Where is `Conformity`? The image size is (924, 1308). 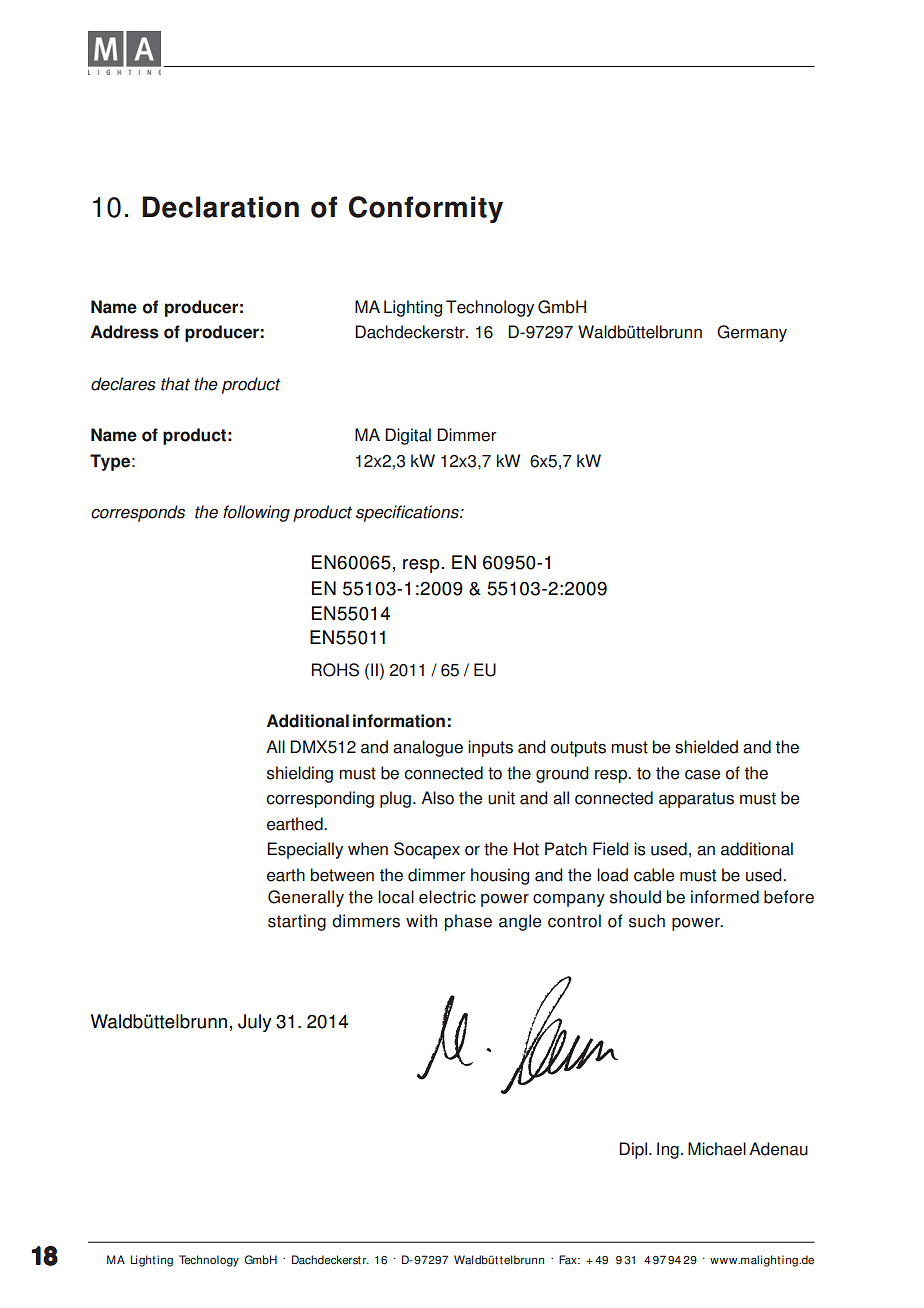 Conformity is located at coordinates (426, 209).
